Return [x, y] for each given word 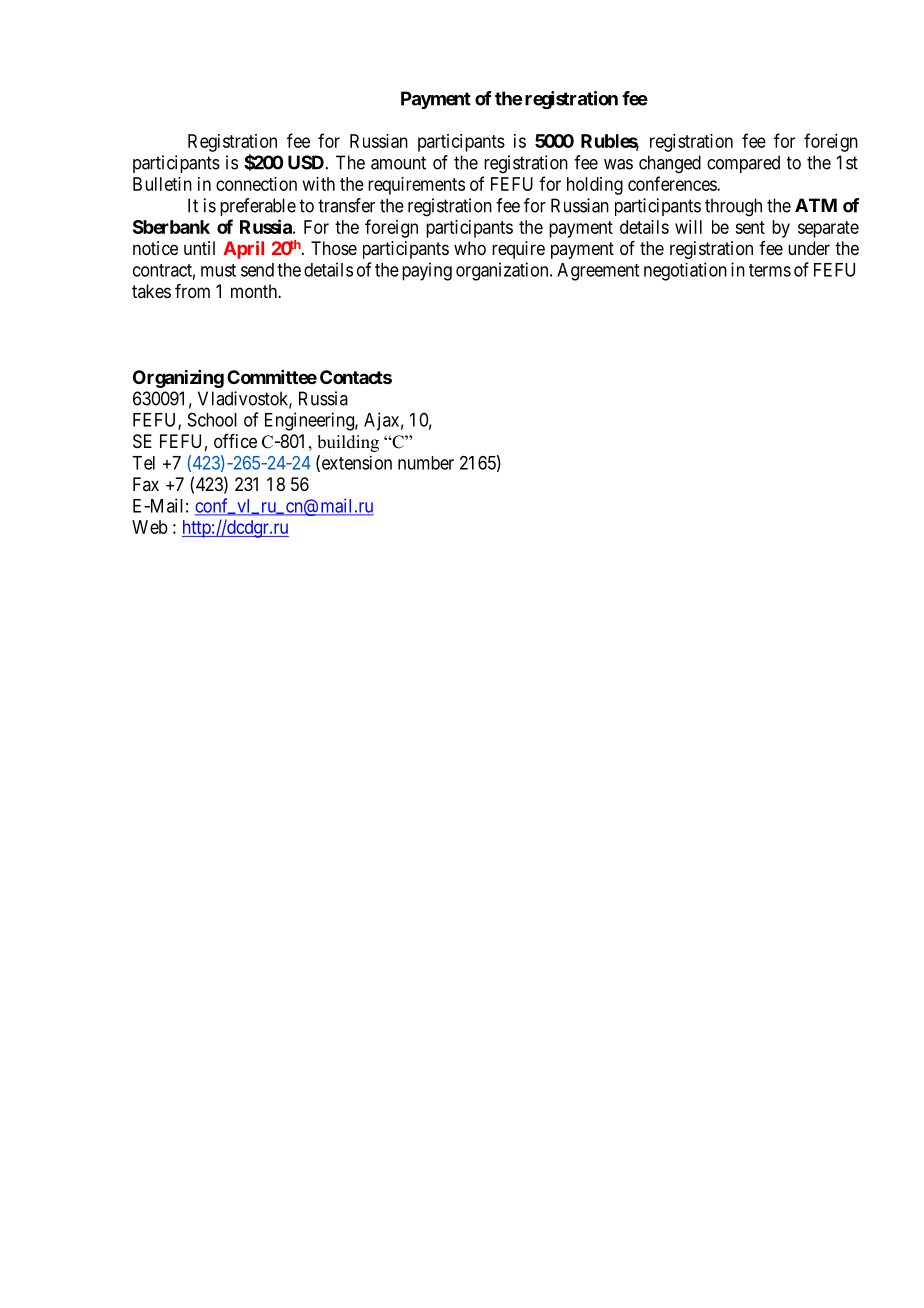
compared [743, 164]
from [192, 291]
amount [398, 163]
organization [503, 271]
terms [770, 270]
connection [256, 184]
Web [150, 527]
